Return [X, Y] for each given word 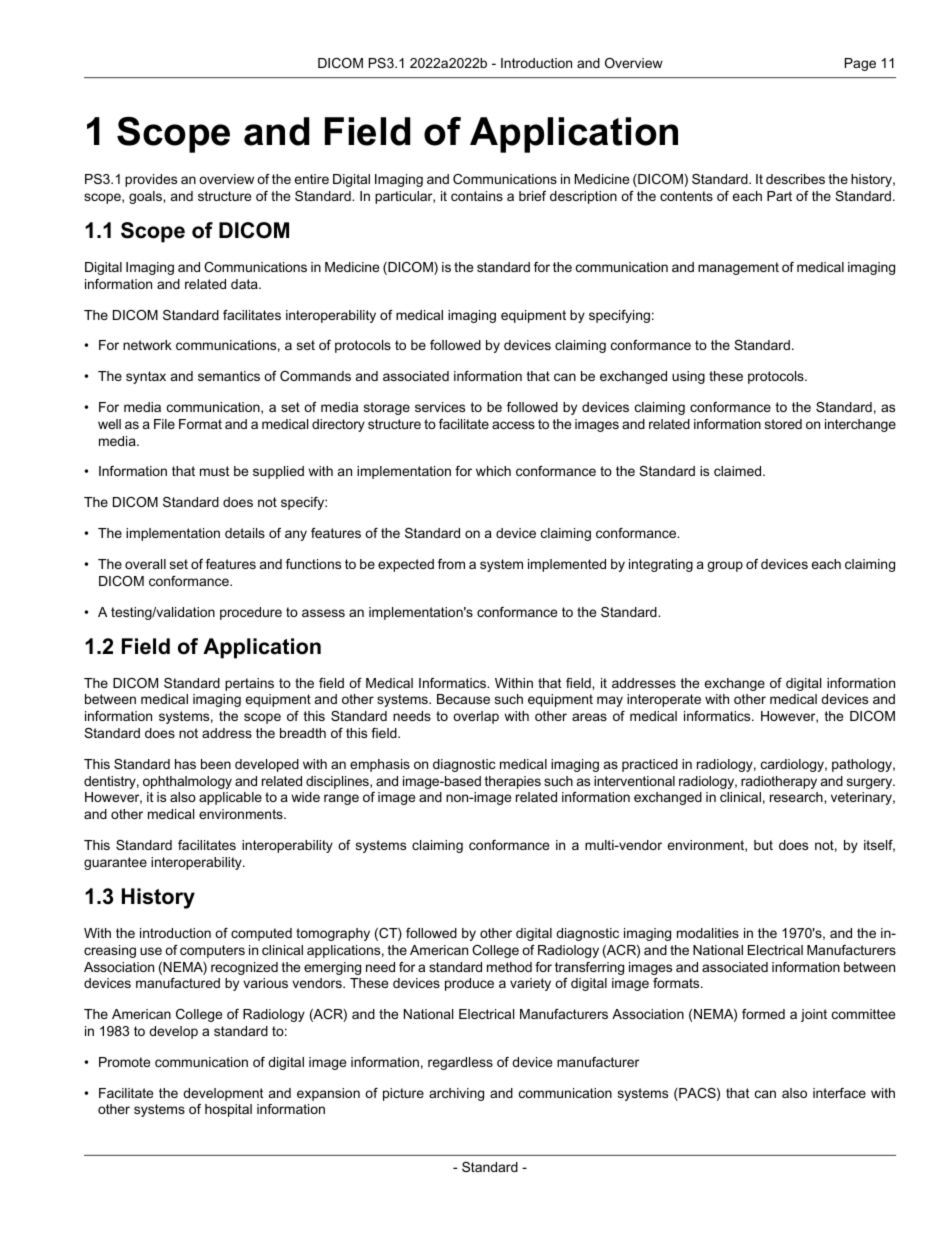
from [451, 564]
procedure [251, 613]
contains [477, 196]
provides [151, 180]
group [725, 566]
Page [860, 64]
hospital [228, 1110]
